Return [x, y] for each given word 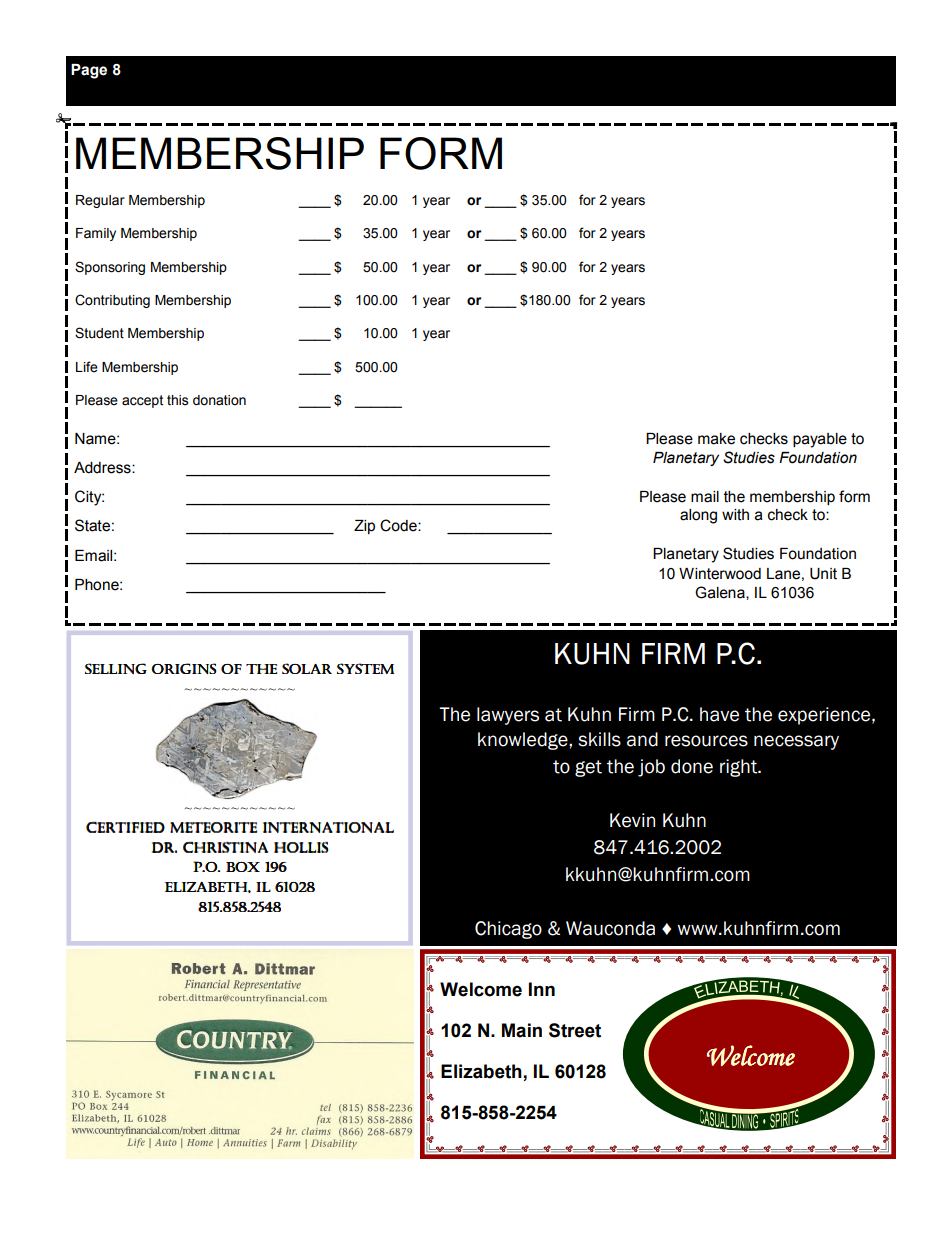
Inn [542, 989]
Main [522, 1030]
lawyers [508, 716]
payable [820, 440]
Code [399, 525]
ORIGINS [184, 668]
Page [89, 71]
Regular [100, 201]
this [177, 400]
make [716, 439]
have [719, 714]
